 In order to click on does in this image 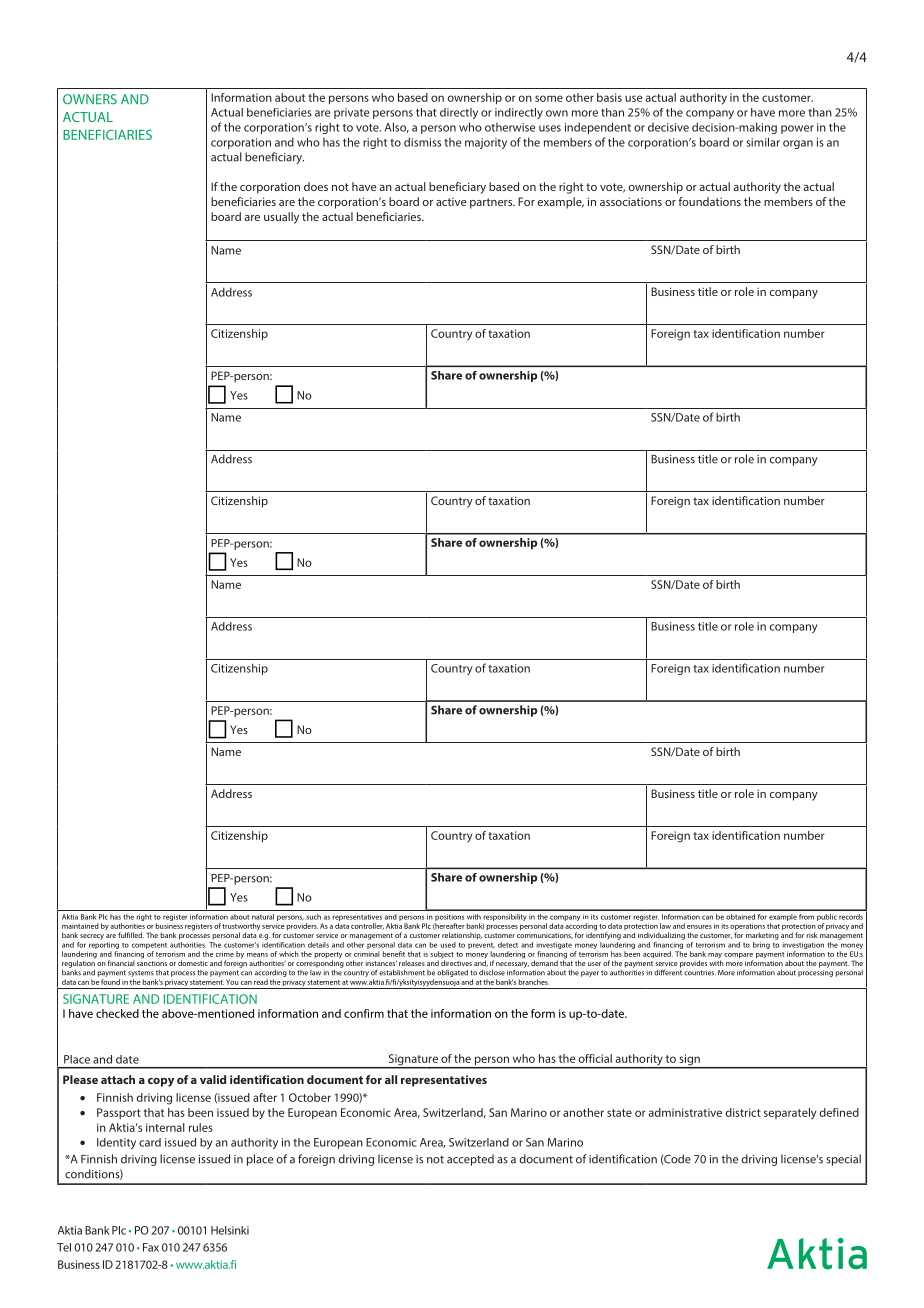, I will do `click(316, 186)`.
